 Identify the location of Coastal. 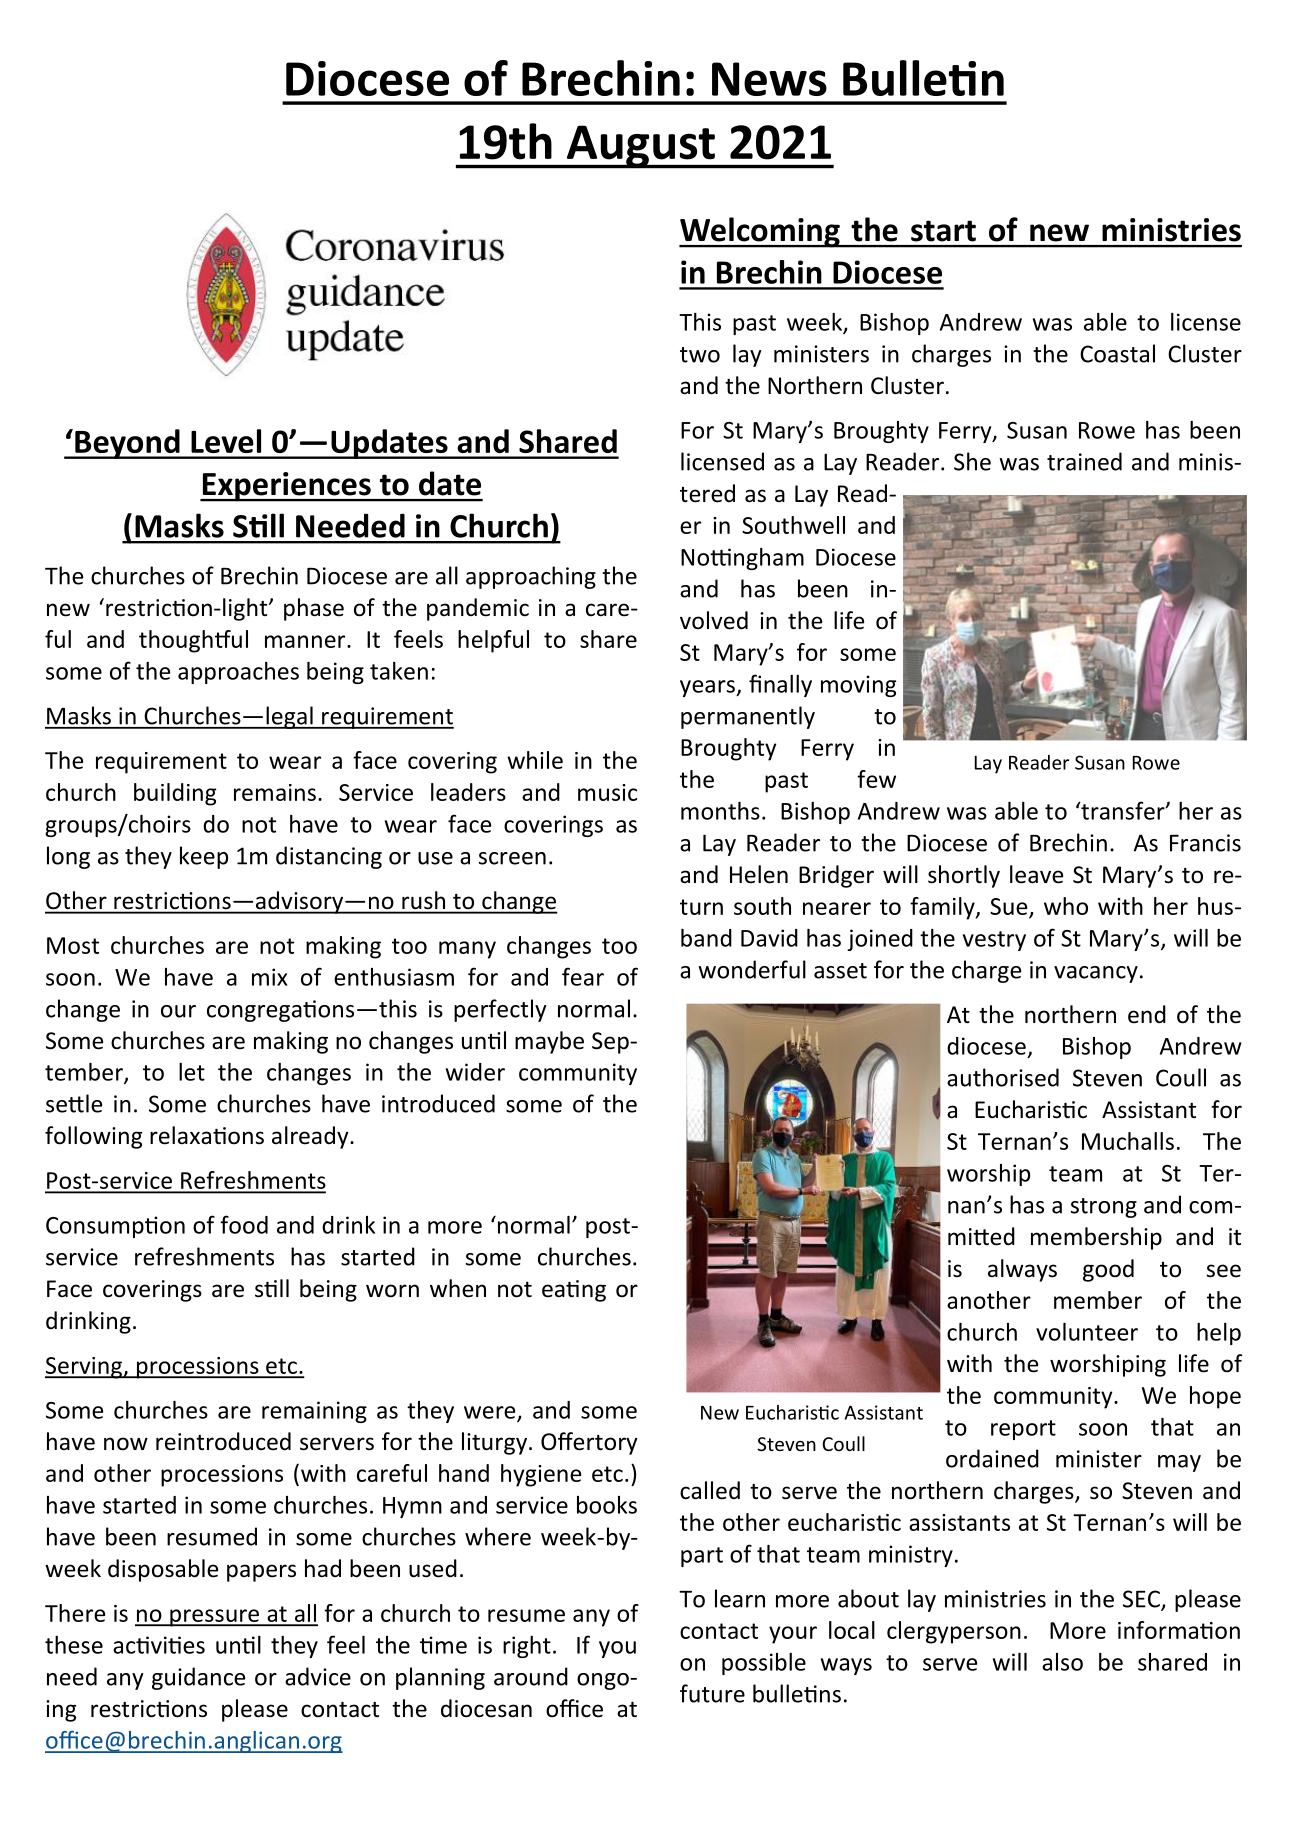
(1117, 353).
